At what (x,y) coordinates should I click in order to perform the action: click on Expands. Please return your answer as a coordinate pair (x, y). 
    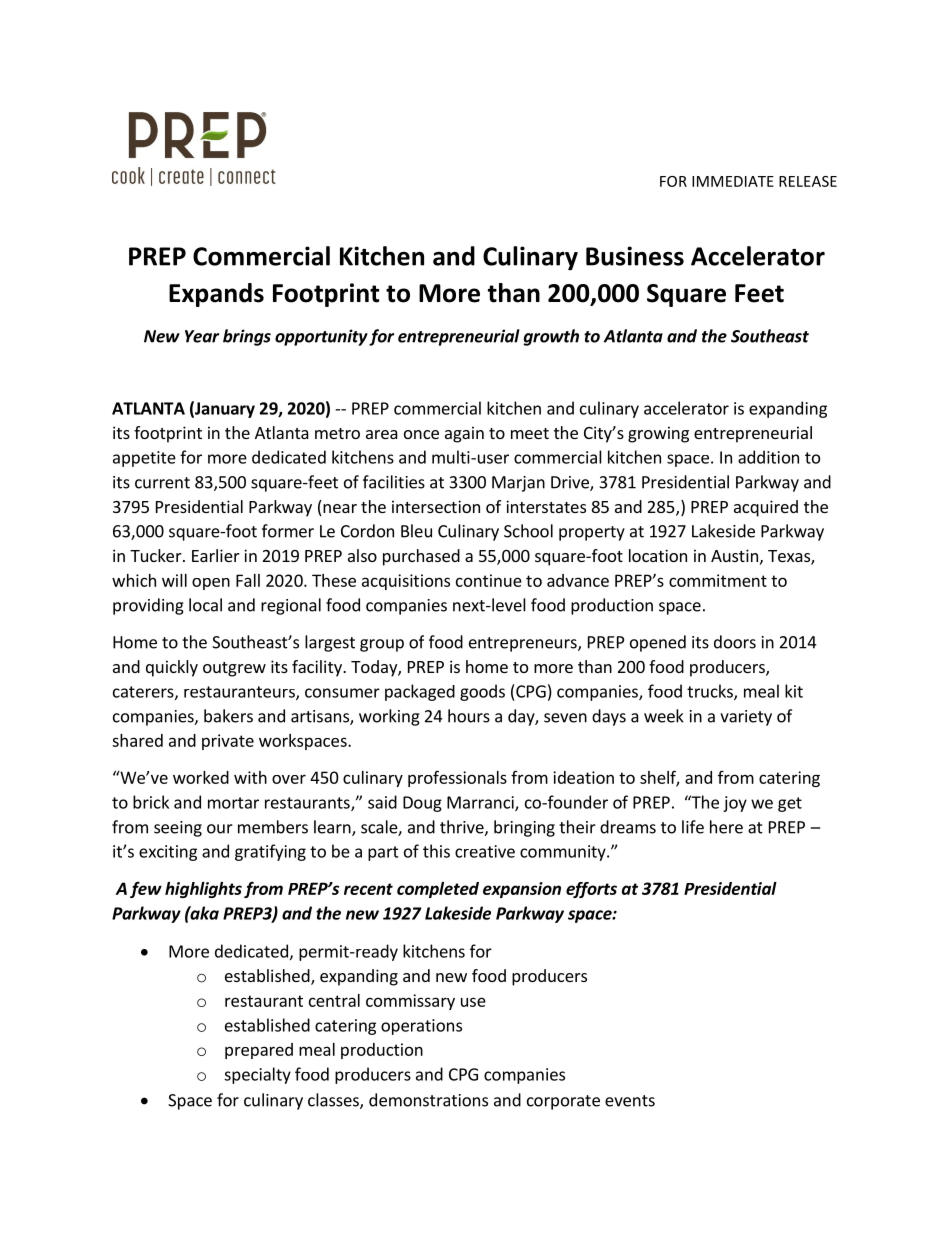
    Looking at the image, I should click on (216, 295).
